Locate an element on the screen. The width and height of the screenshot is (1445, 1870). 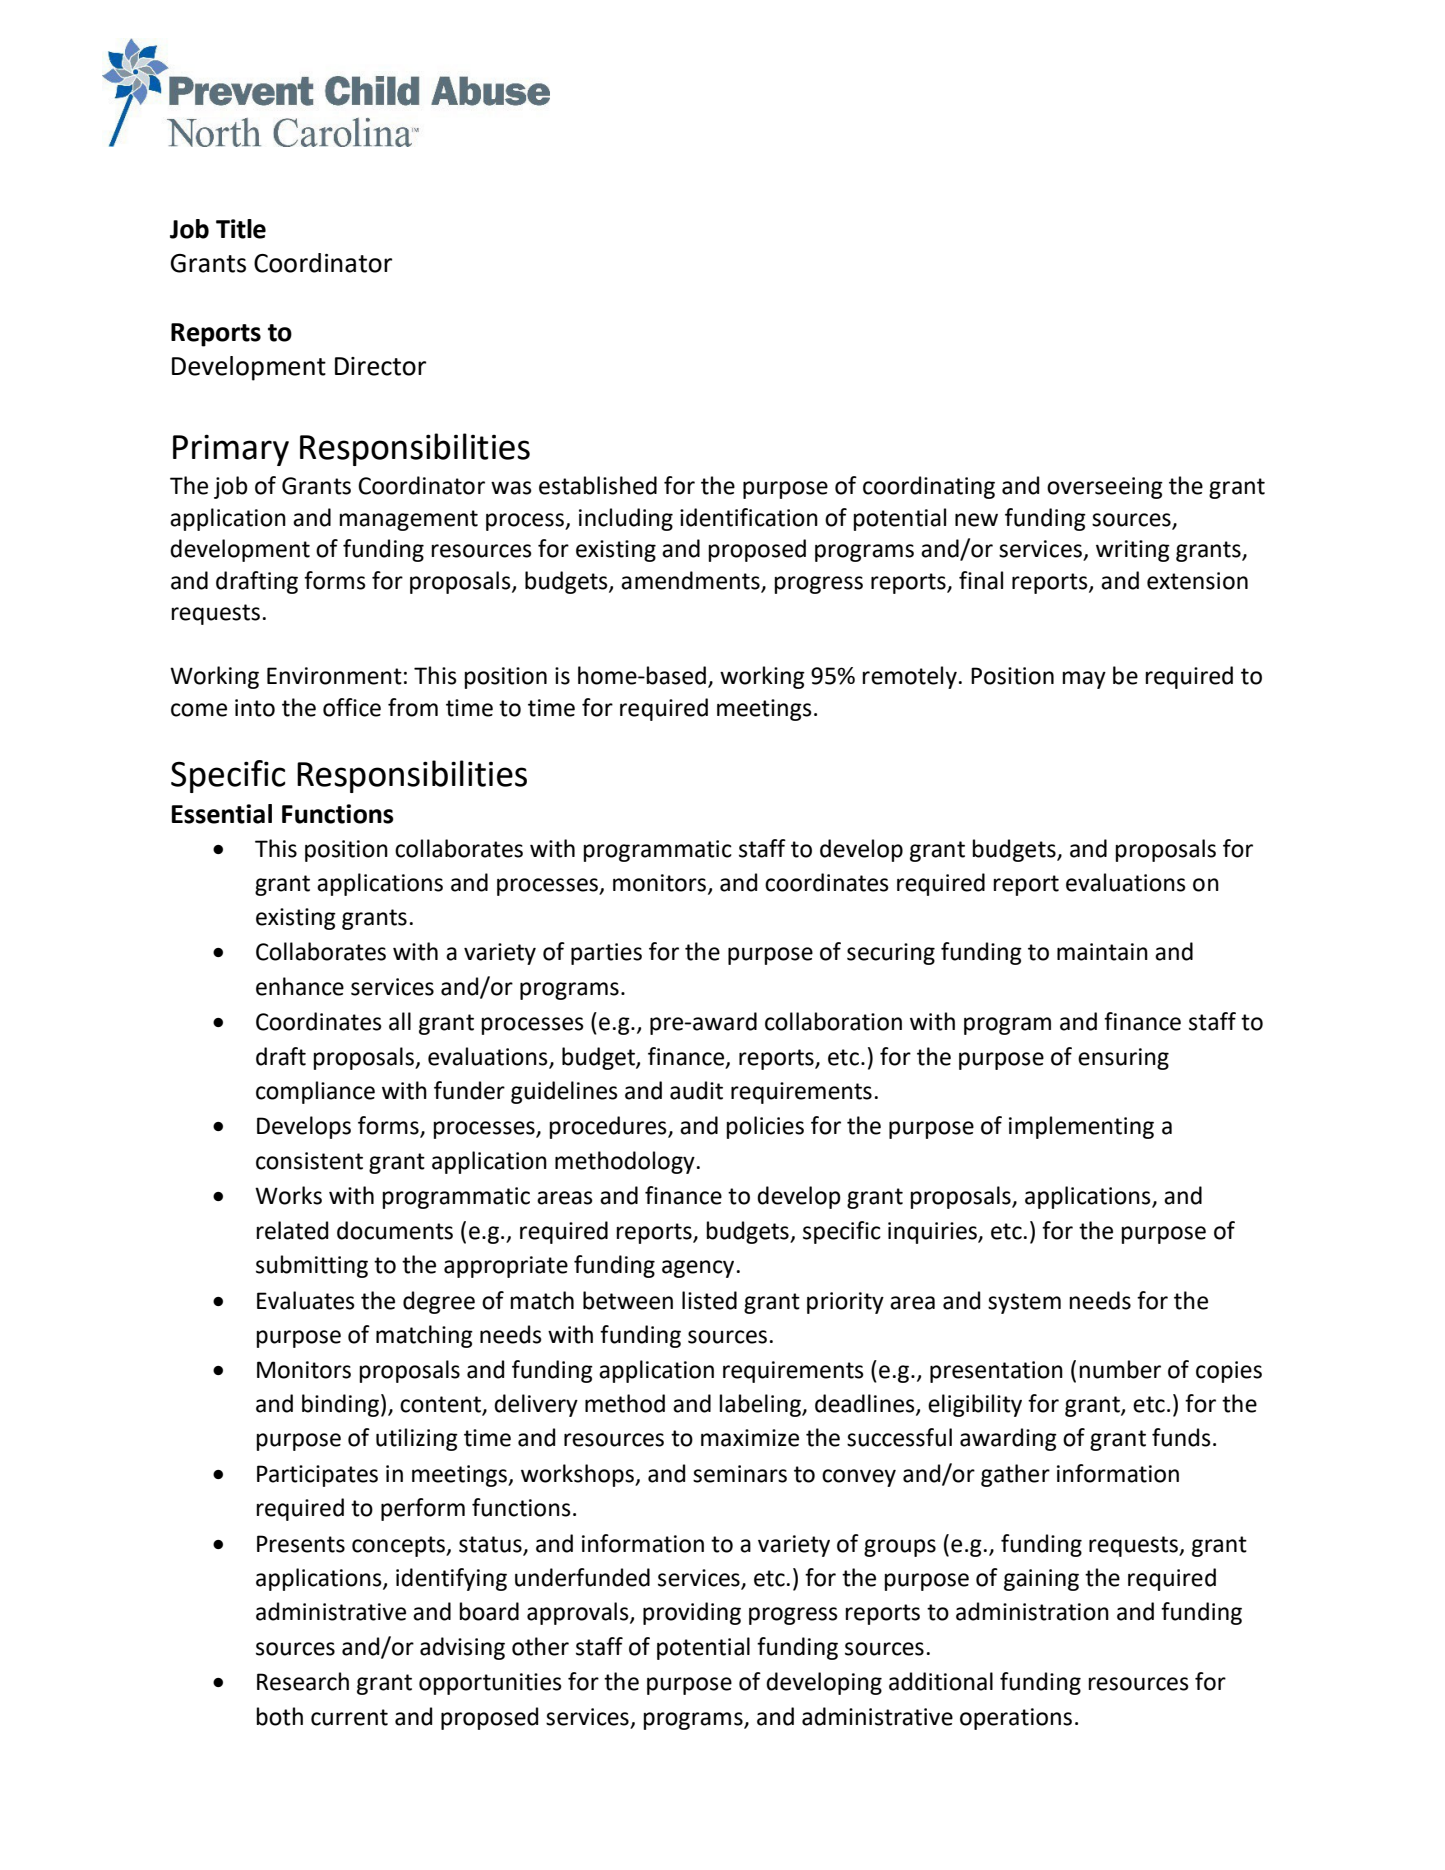
established is located at coordinates (598, 485).
